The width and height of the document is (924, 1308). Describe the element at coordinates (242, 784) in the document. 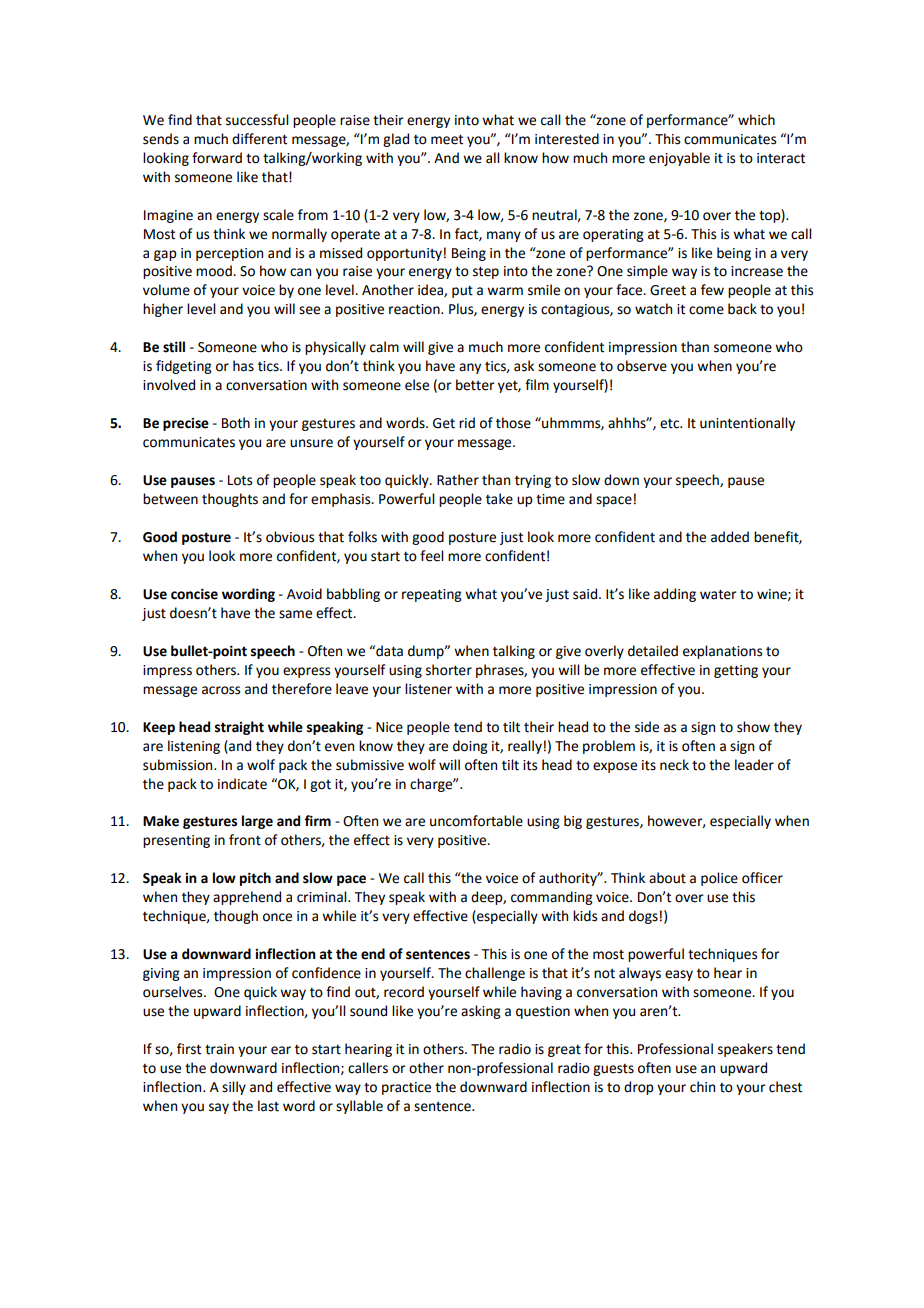

I see `indicate` at that location.
